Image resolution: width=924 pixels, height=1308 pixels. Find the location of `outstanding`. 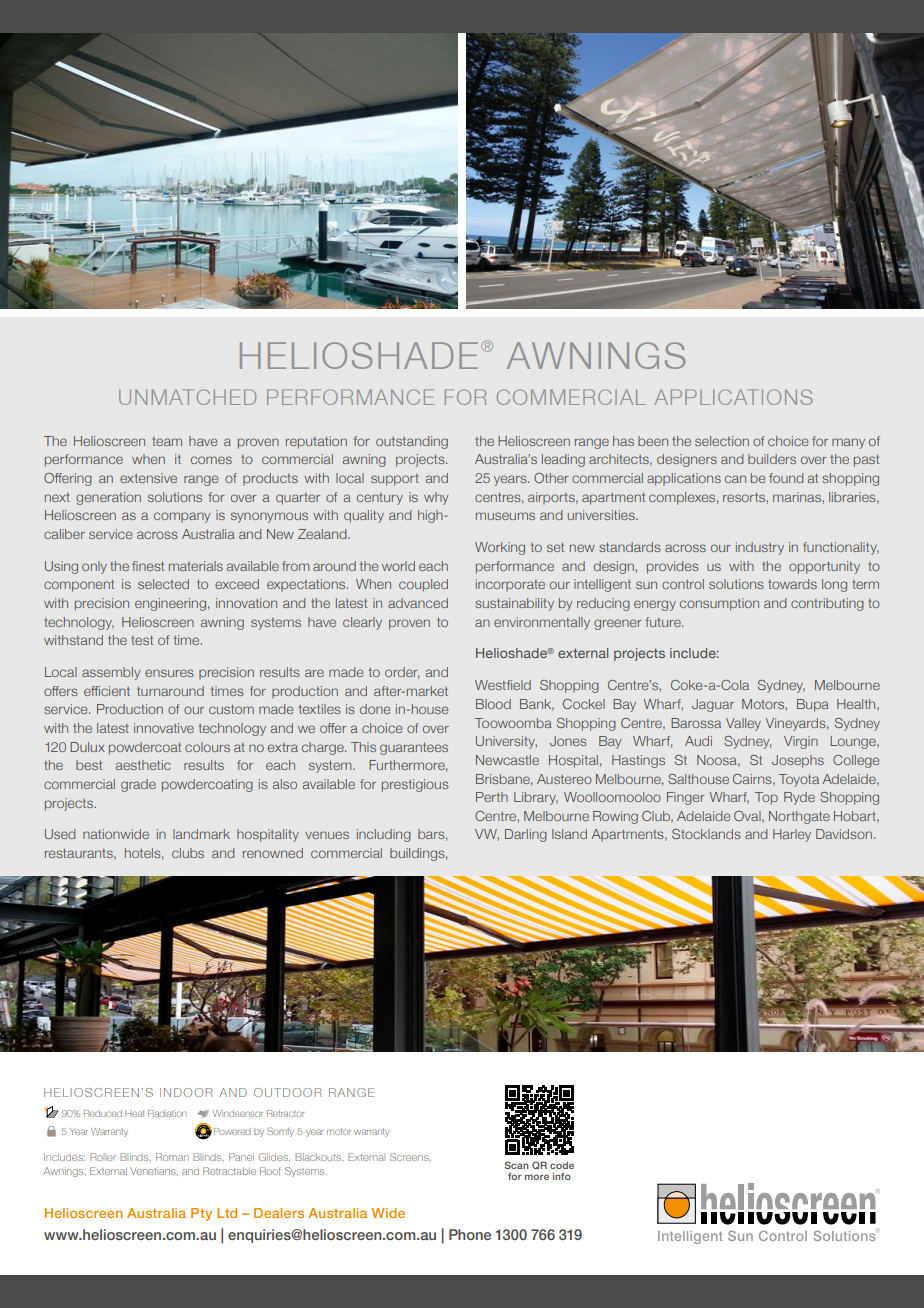

outstanding is located at coordinates (412, 442).
